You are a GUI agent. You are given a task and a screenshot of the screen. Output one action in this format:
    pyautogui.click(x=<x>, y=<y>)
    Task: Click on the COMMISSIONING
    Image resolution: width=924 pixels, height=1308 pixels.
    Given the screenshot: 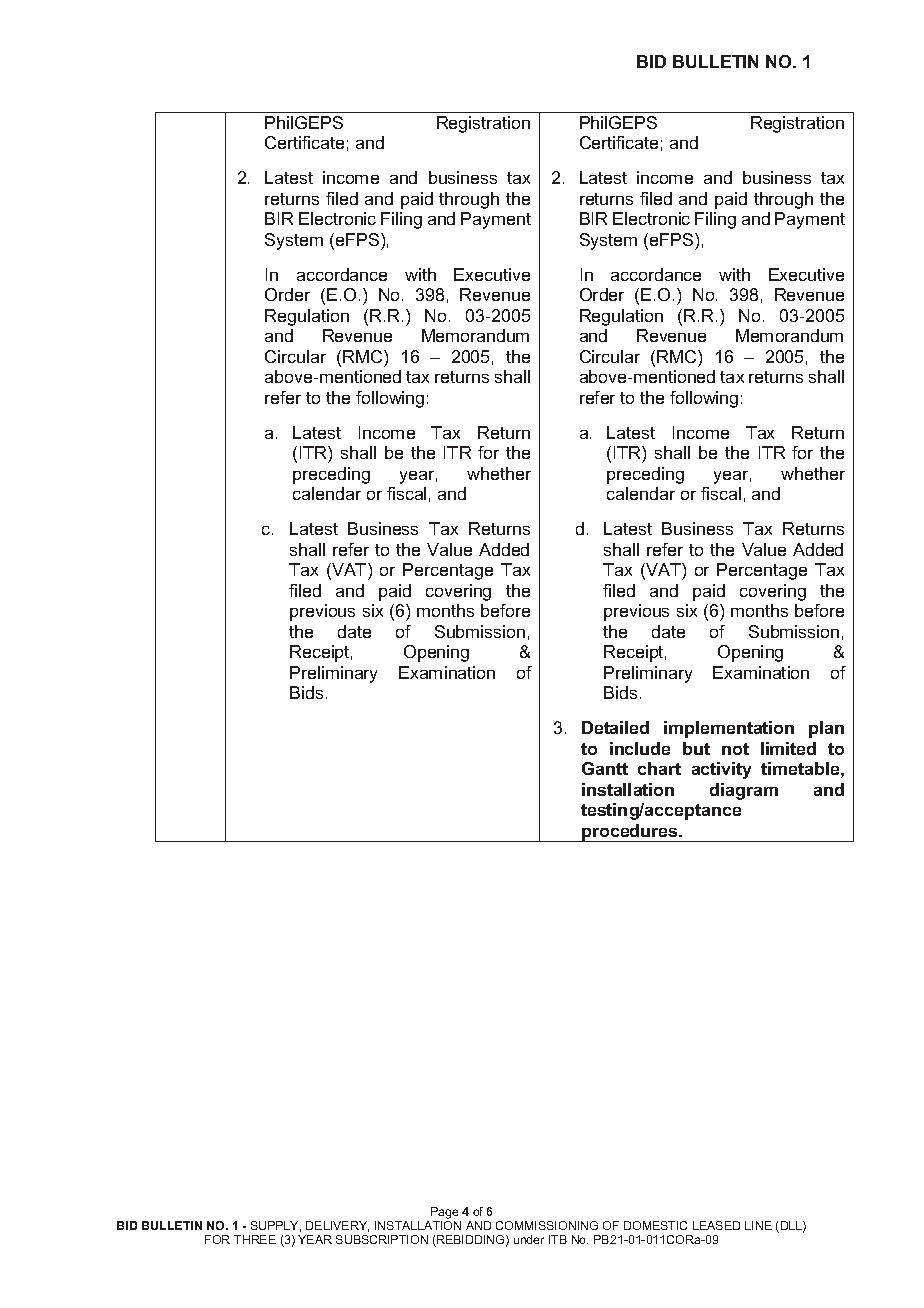 What is the action you would take?
    pyautogui.click(x=547, y=1225)
